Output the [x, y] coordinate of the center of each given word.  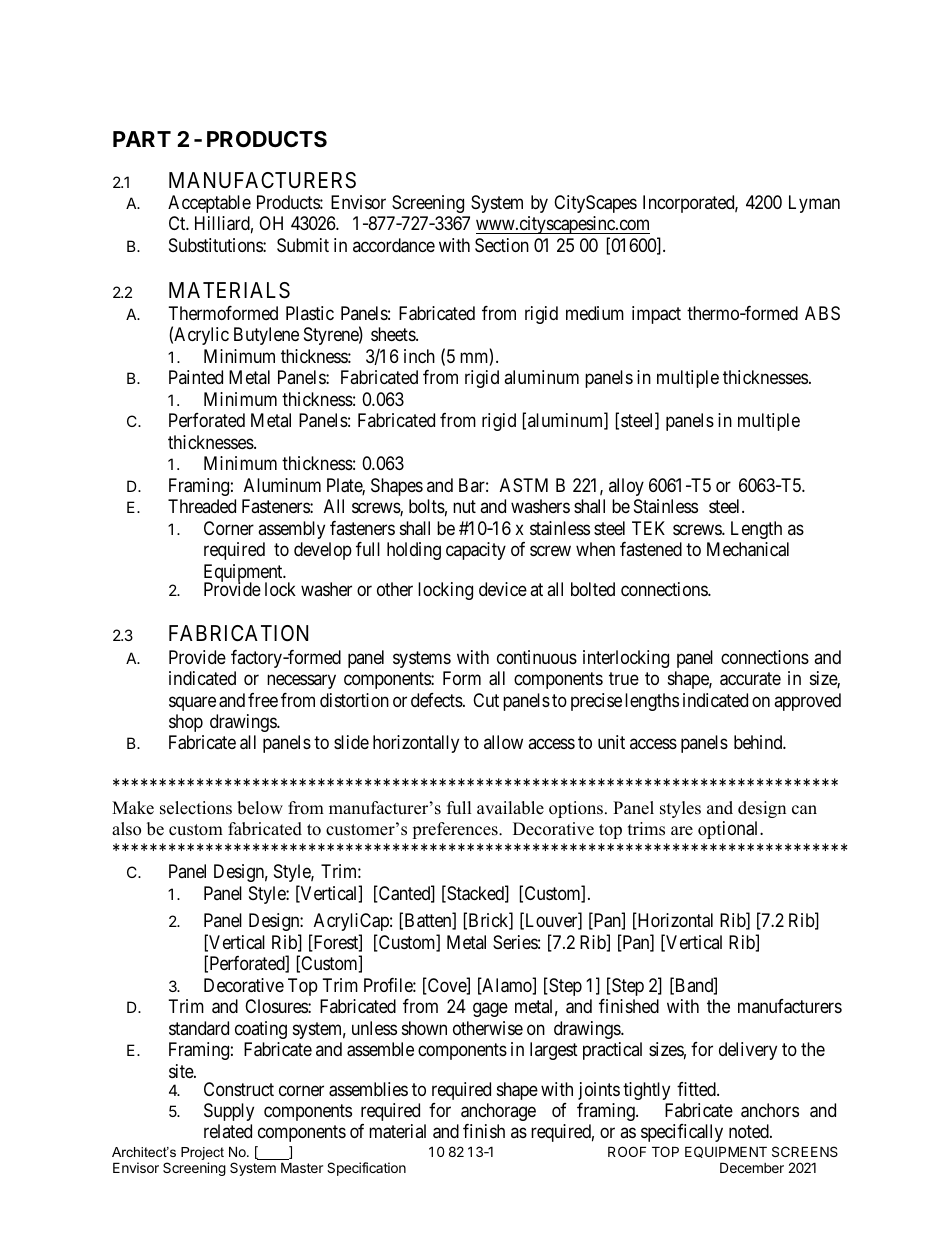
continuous [537, 657]
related [228, 1131]
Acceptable [209, 204]
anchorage [498, 1112]
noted [750, 1131]
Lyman [814, 204]
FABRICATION [238, 633]
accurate [750, 679]
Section [502, 245]
